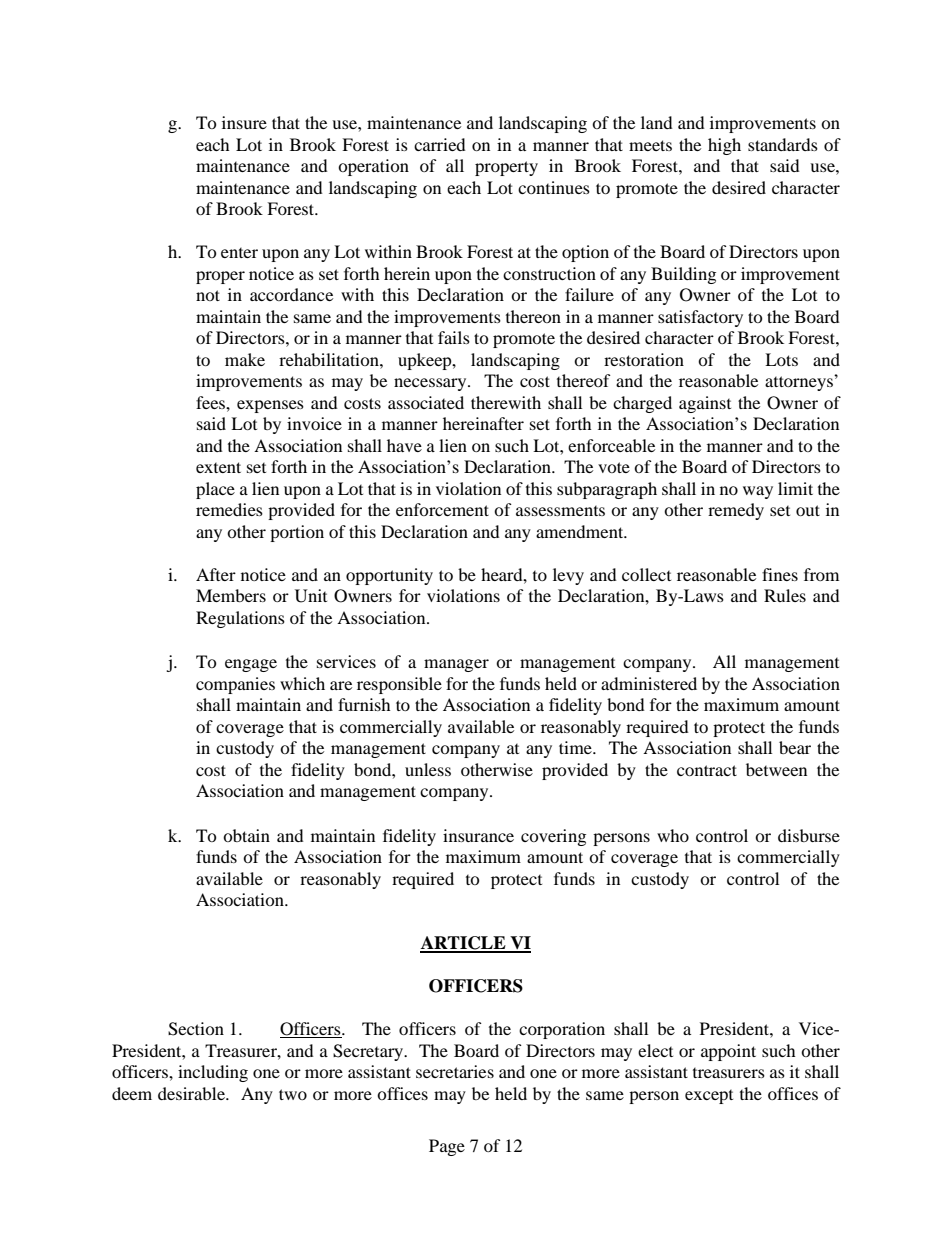 The height and width of the screenshot is (1233, 952). I want to click on necessary, so click(431, 384).
